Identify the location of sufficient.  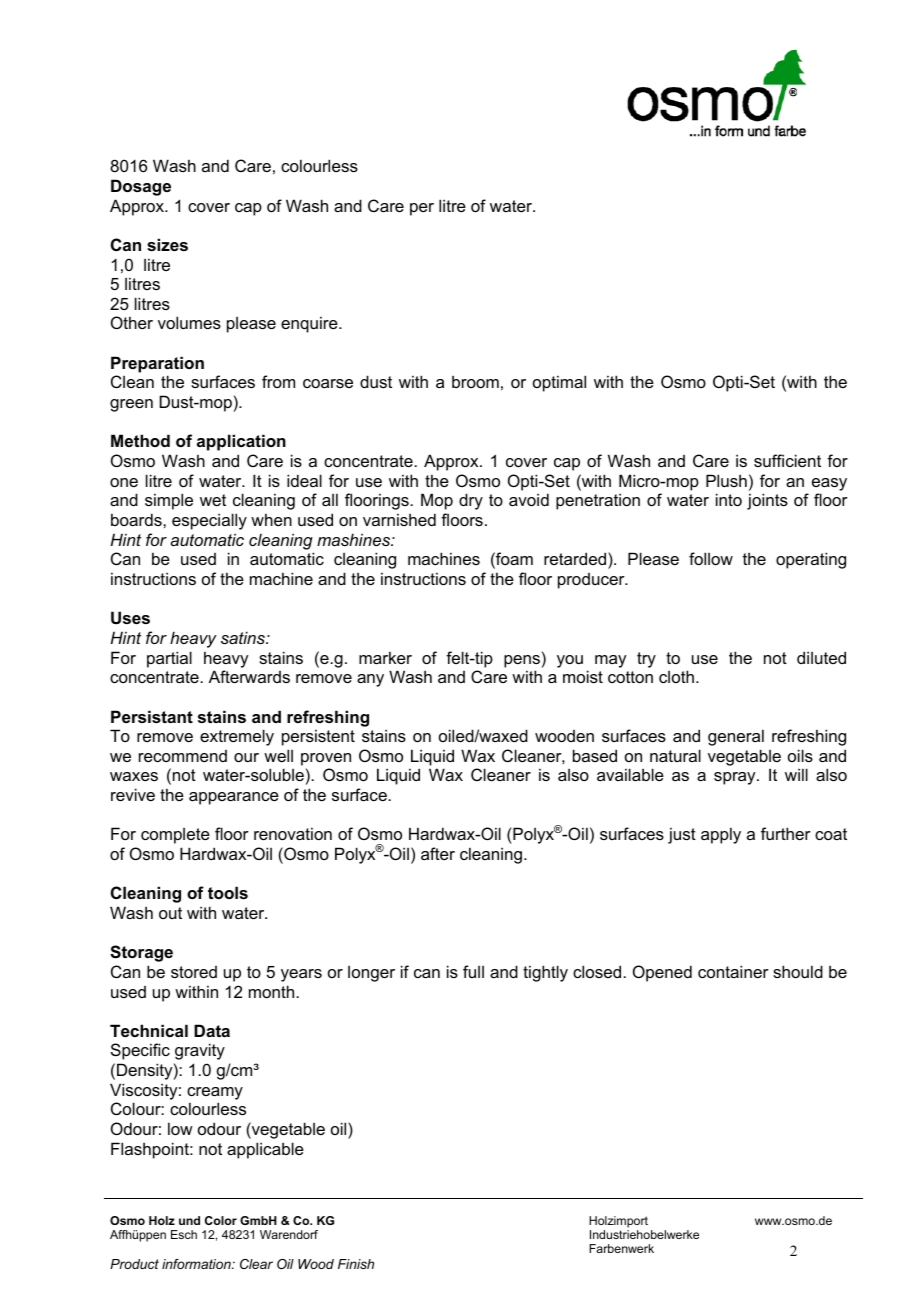
(787, 460).
